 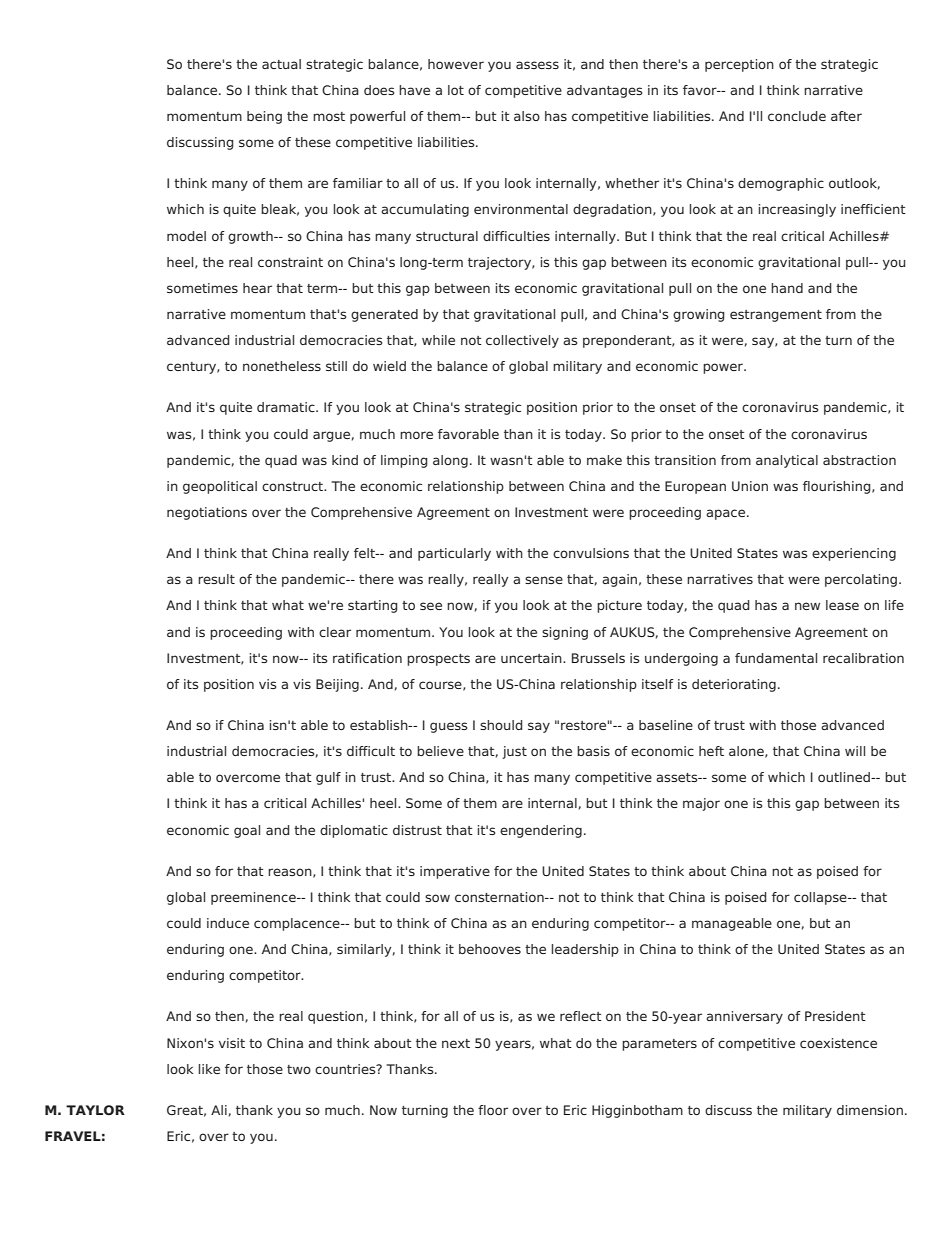 What do you see at coordinates (544, 580) in the screenshot?
I see `sense` at bounding box center [544, 580].
